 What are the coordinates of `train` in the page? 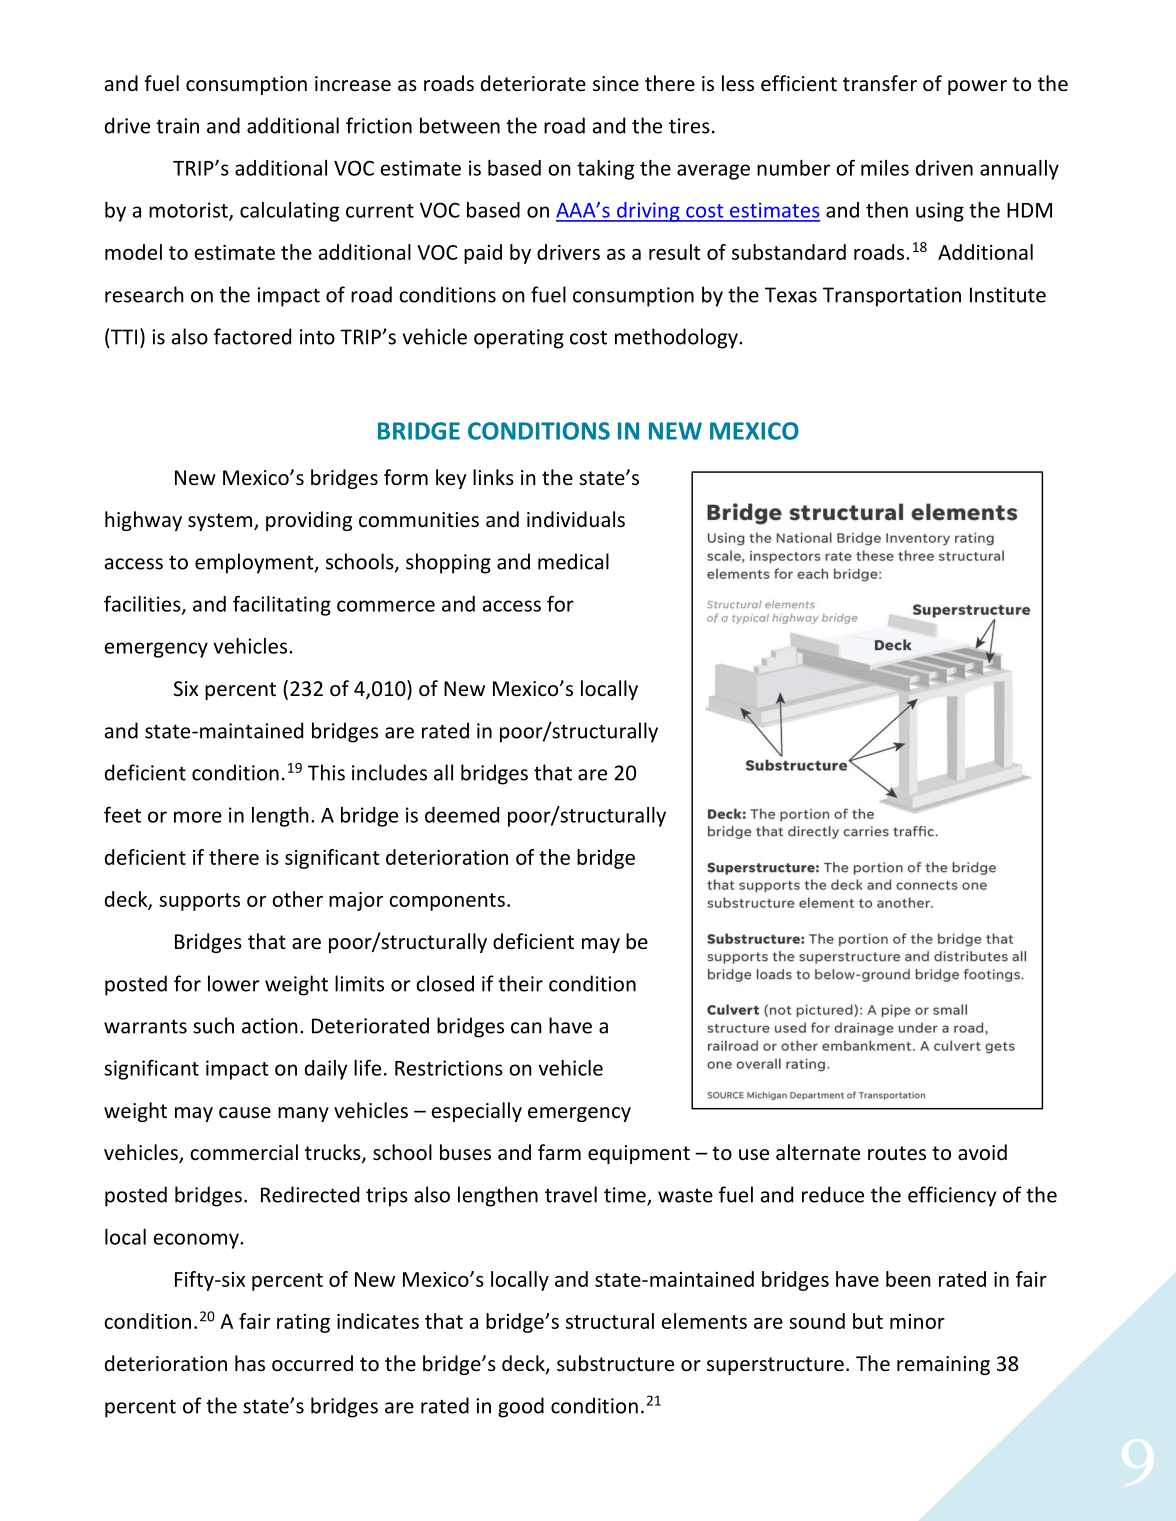 It's located at (177, 126).
